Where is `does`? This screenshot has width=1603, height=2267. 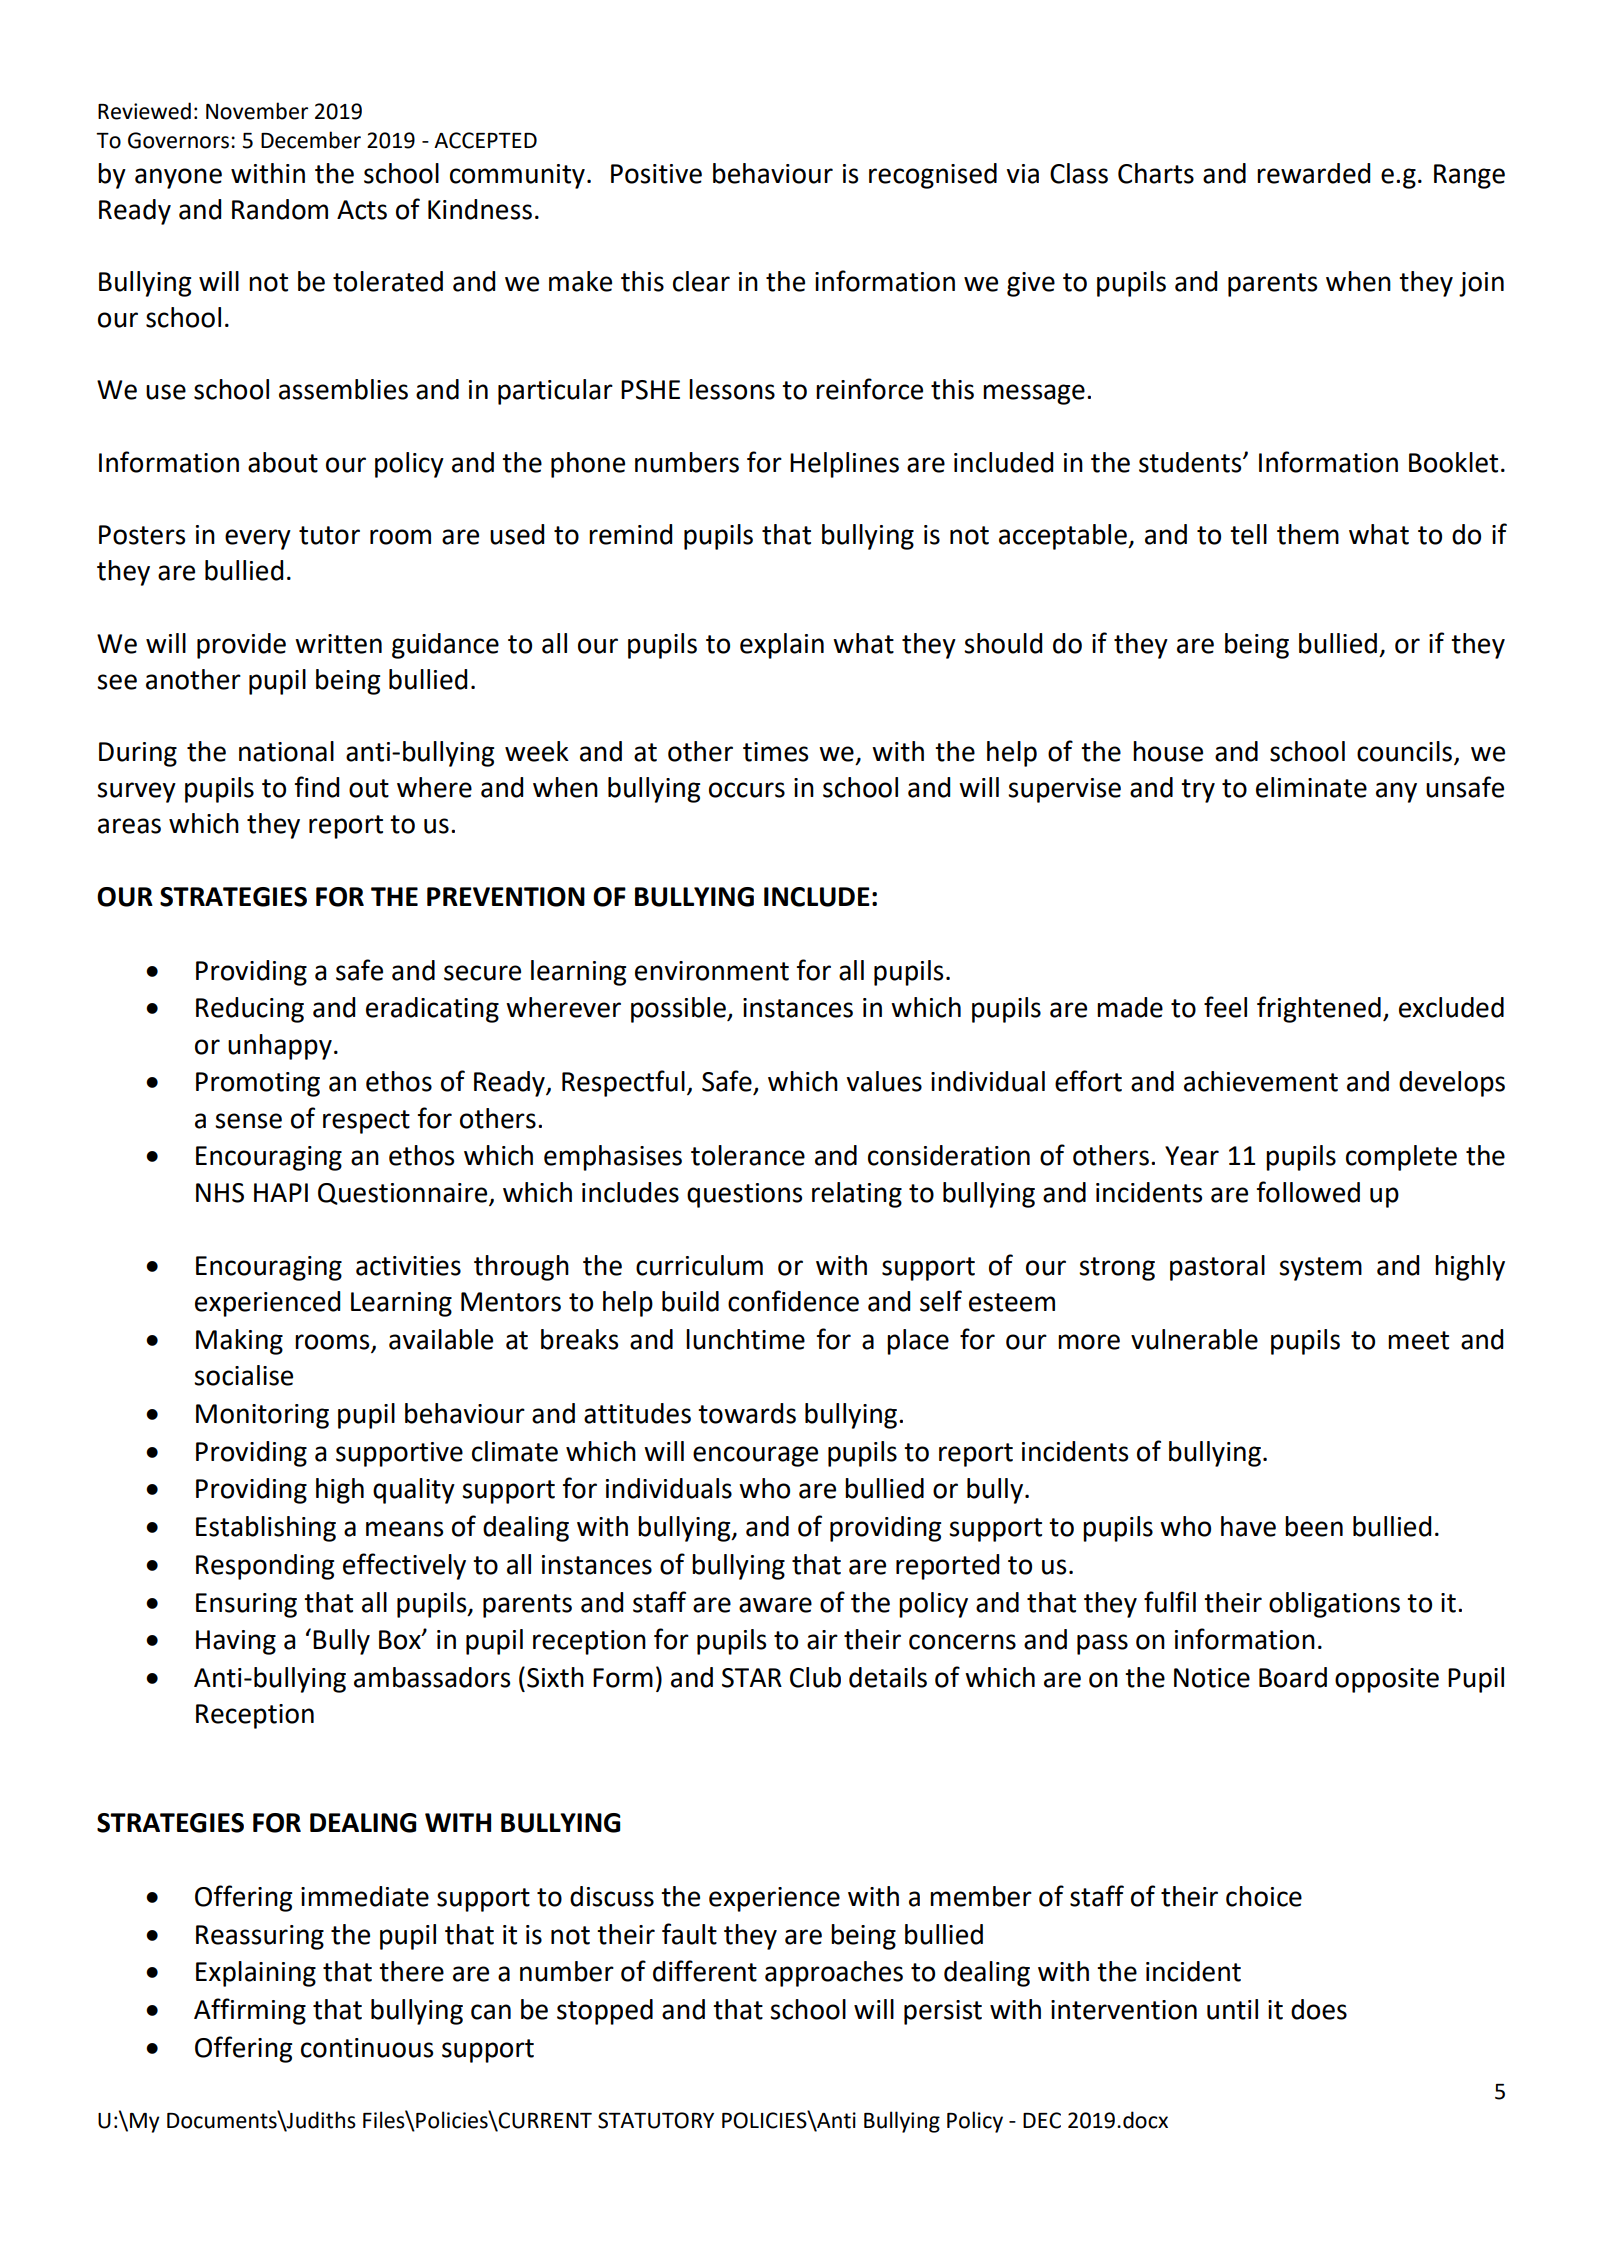
does is located at coordinates (1319, 2009).
